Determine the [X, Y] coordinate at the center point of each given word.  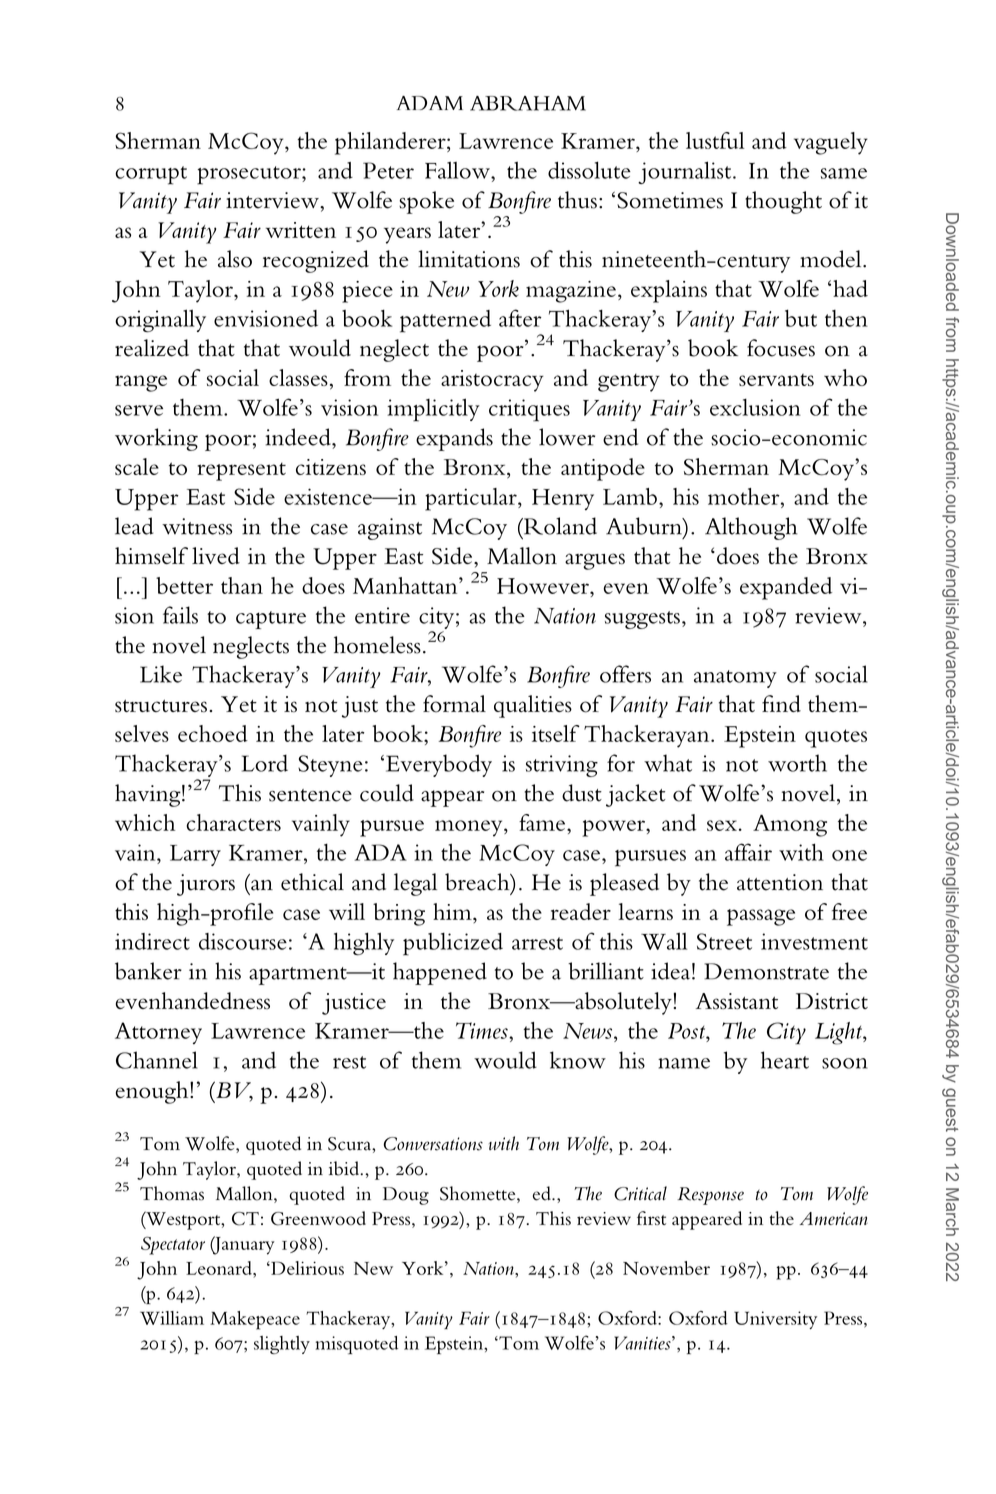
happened [440, 973]
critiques [529, 410]
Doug [406, 1196]
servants [776, 380]
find [781, 703]
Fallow [458, 170]
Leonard [220, 1268]
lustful [715, 140]
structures [161, 706]
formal [454, 704]
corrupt [151, 175]
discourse [243, 941]
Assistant [737, 1001]
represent [241, 471]
